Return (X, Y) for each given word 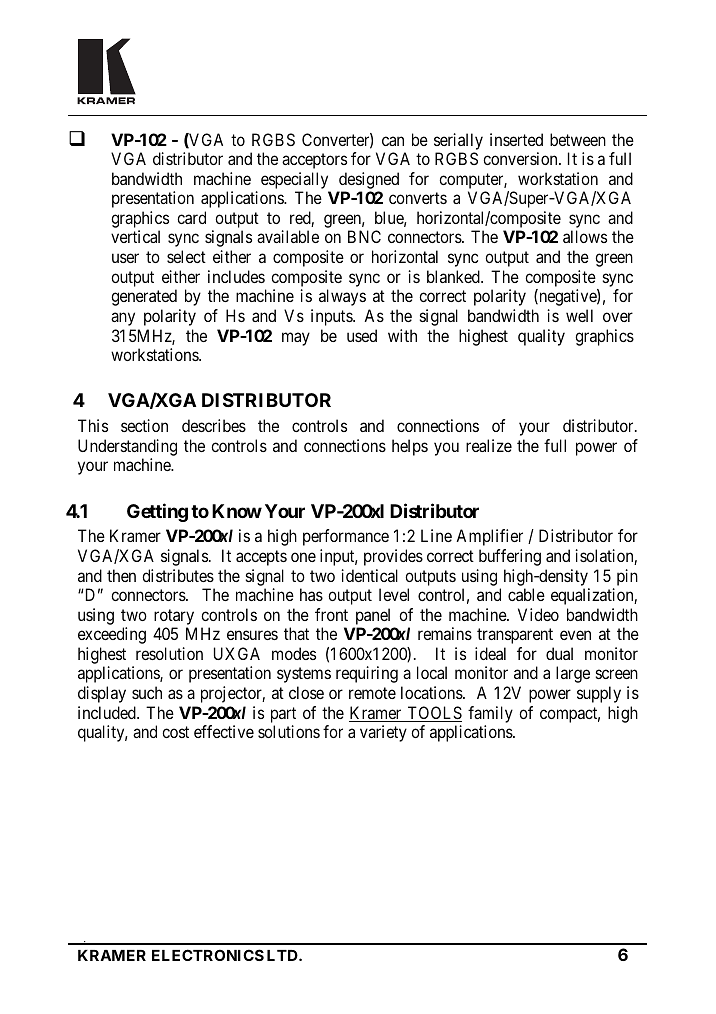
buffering (510, 557)
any (123, 319)
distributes (178, 575)
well (579, 315)
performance (346, 537)
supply (599, 694)
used (362, 335)
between (578, 139)
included (108, 712)
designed (369, 180)
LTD (283, 955)
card (191, 217)
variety (383, 733)
